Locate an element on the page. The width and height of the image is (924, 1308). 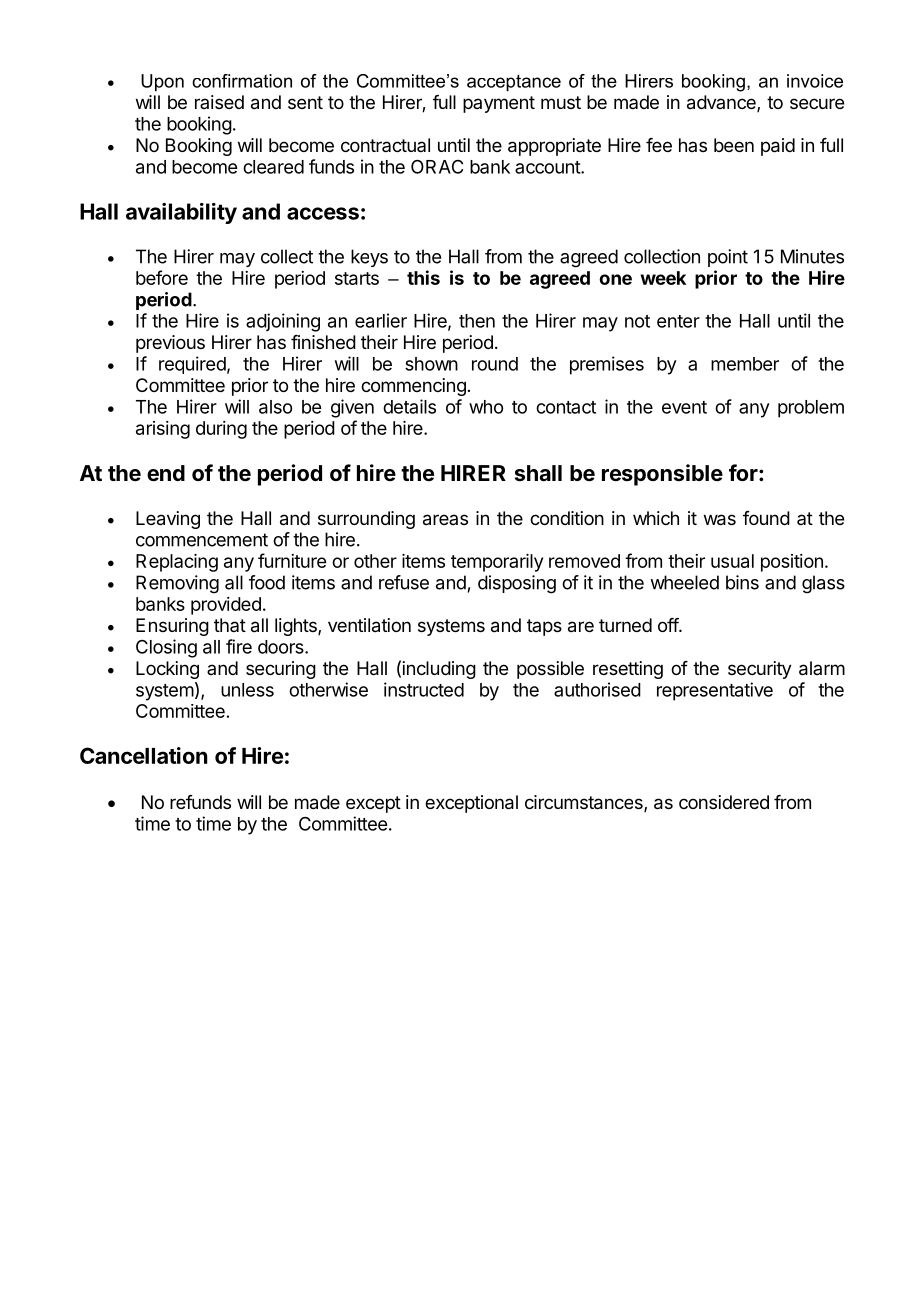
advance is located at coordinates (722, 103).
